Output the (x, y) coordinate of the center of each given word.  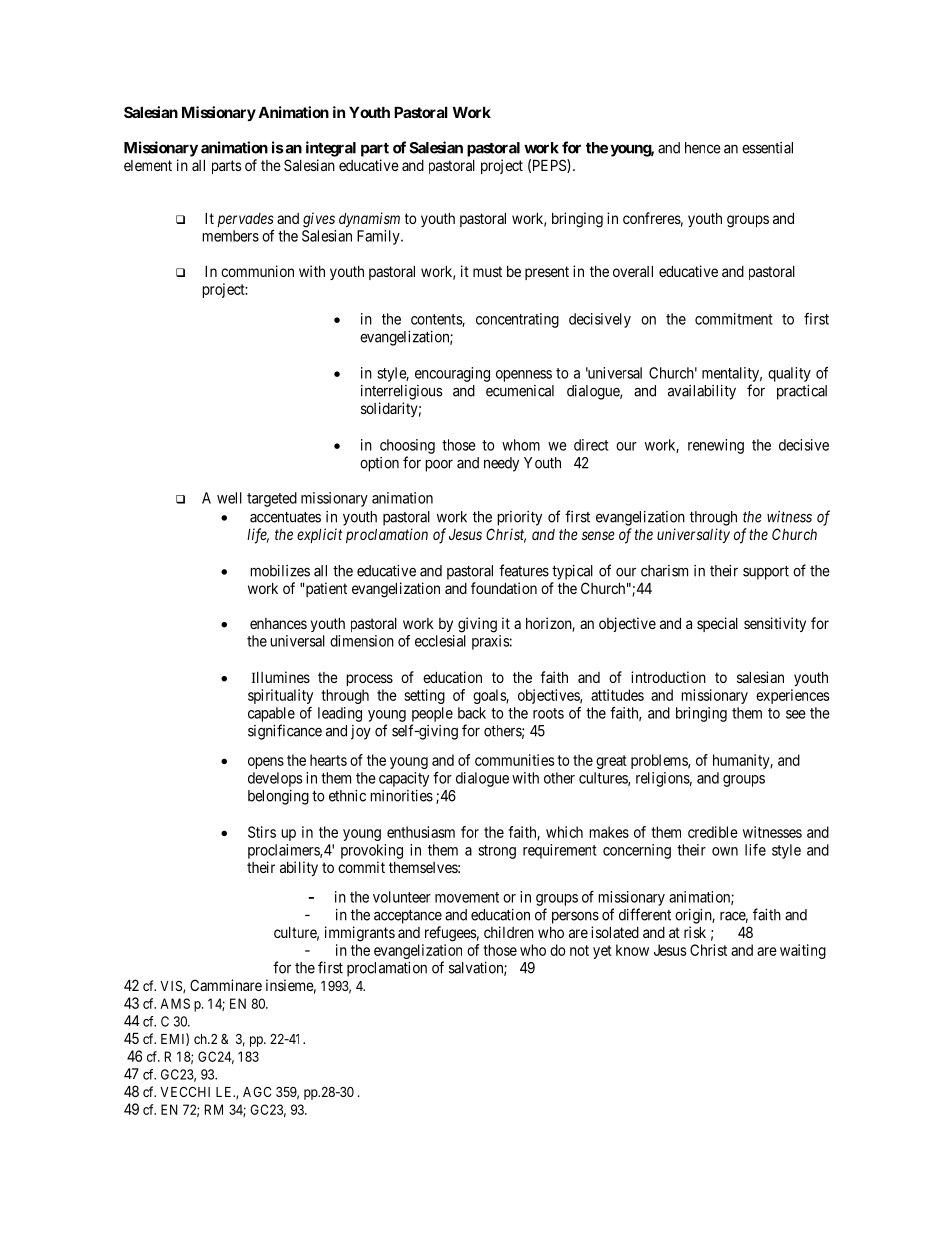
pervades (245, 220)
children (509, 932)
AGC (257, 1092)
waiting (803, 951)
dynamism (369, 219)
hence (703, 148)
